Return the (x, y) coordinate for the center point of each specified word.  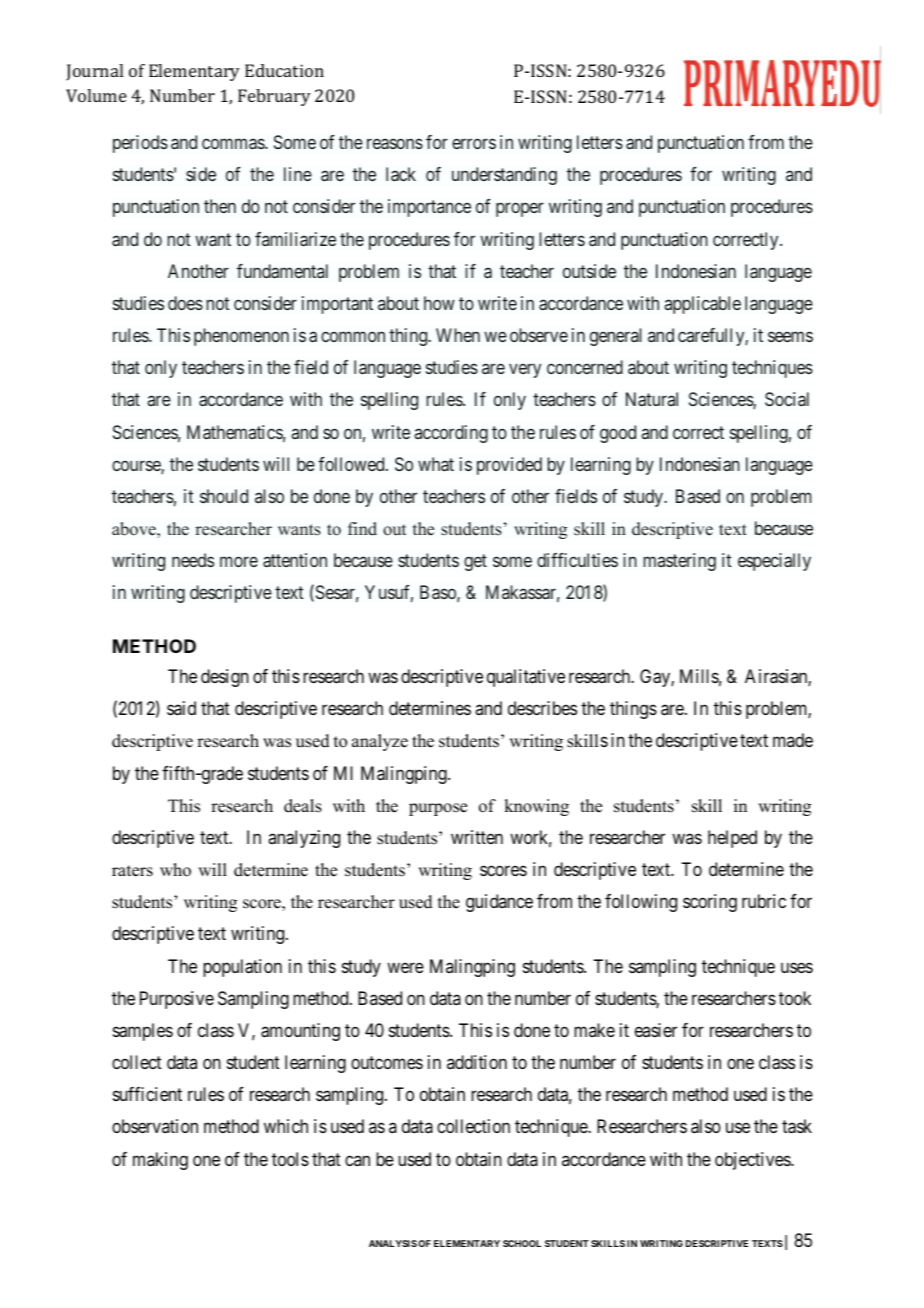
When (458, 335)
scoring (710, 903)
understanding (504, 176)
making (160, 1161)
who (175, 870)
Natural (652, 399)
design (225, 678)
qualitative (526, 678)
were (405, 967)
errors (474, 143)
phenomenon (241, 337)
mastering (679, 562)
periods (140, 144)
